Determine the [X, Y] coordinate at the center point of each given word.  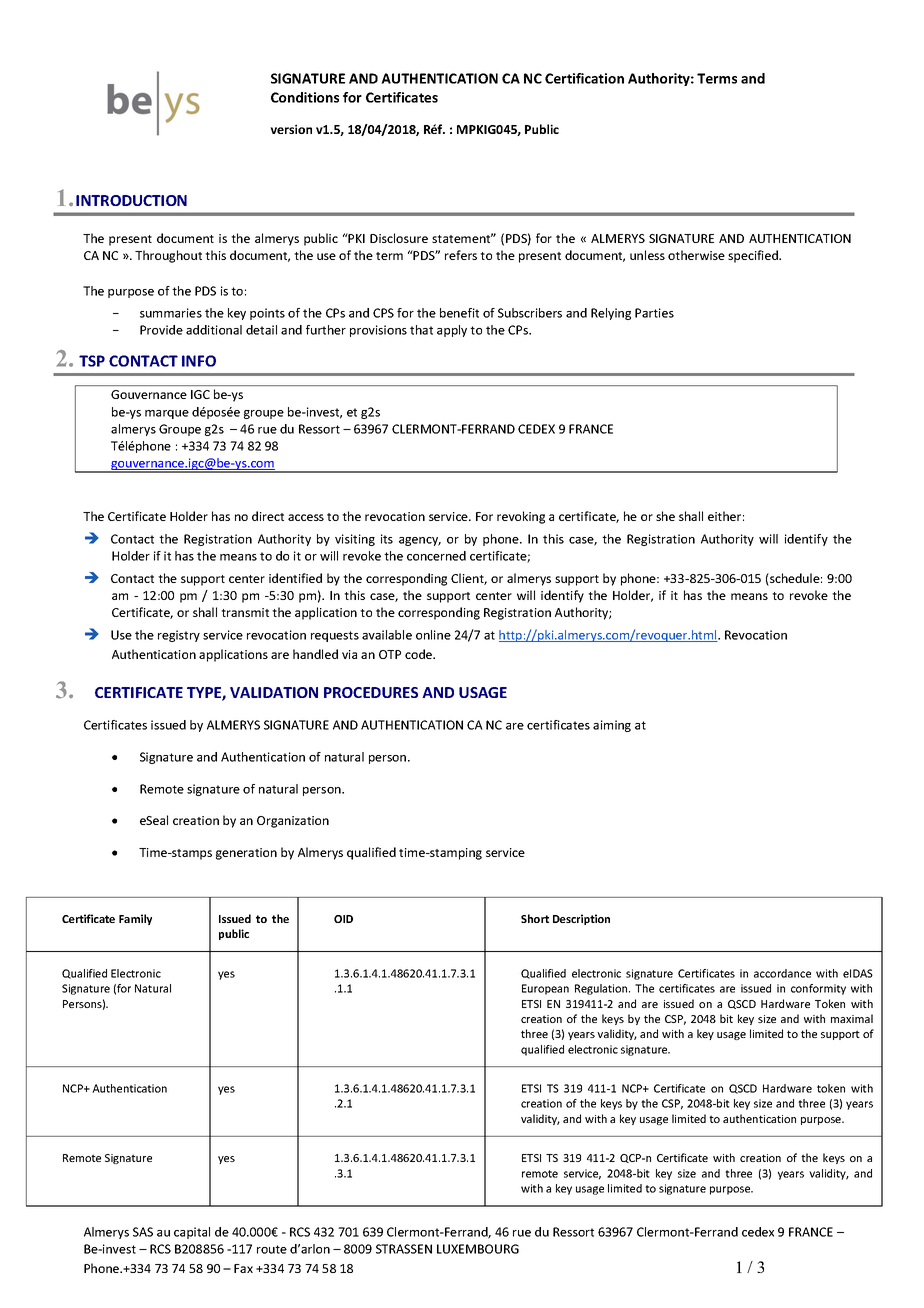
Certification [584, 78]
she [665, 516]
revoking [521, 517]
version [291, 129]
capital [192, 1233]
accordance [782, 973]
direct [268, 516]
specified [754, 256]
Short [535, 918]
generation [246, 854]
